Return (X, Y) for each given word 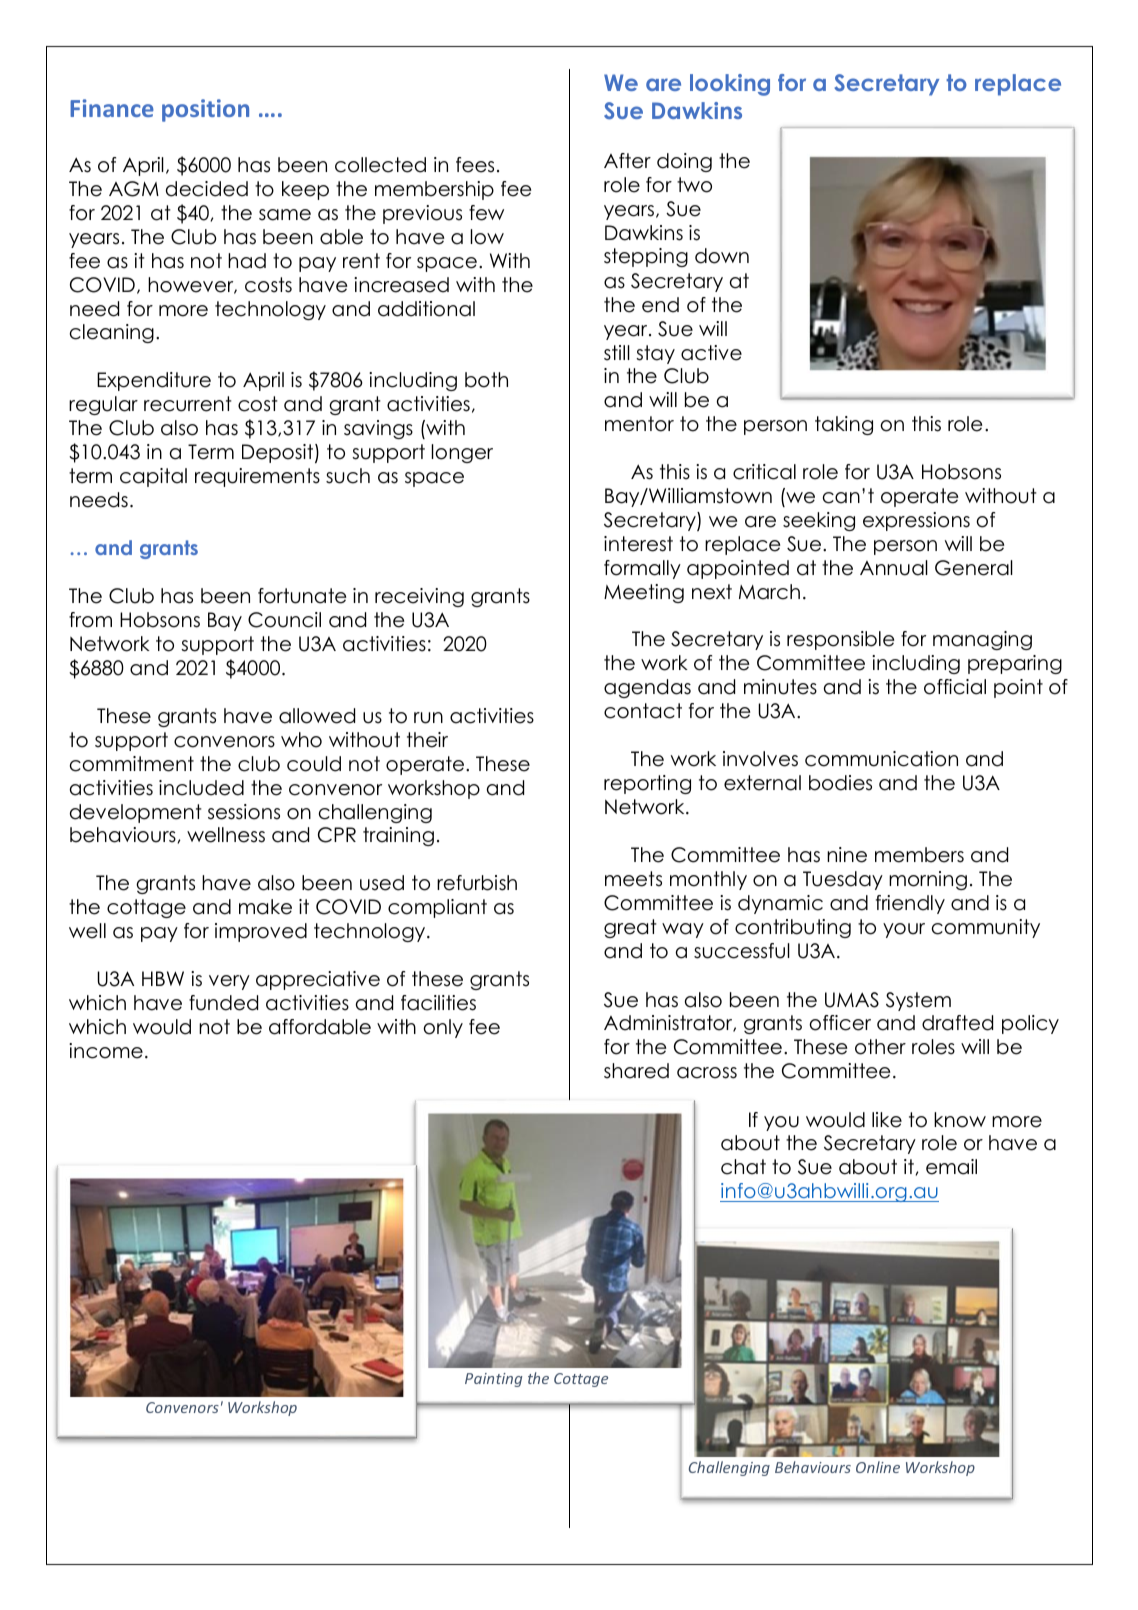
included (201, 788)
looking (730, 85)
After (627, 161)
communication (881, 759)
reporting (647, 784)
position (205, 110)
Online (878, 1467)
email (951, 1167)
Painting (493, 1380)
